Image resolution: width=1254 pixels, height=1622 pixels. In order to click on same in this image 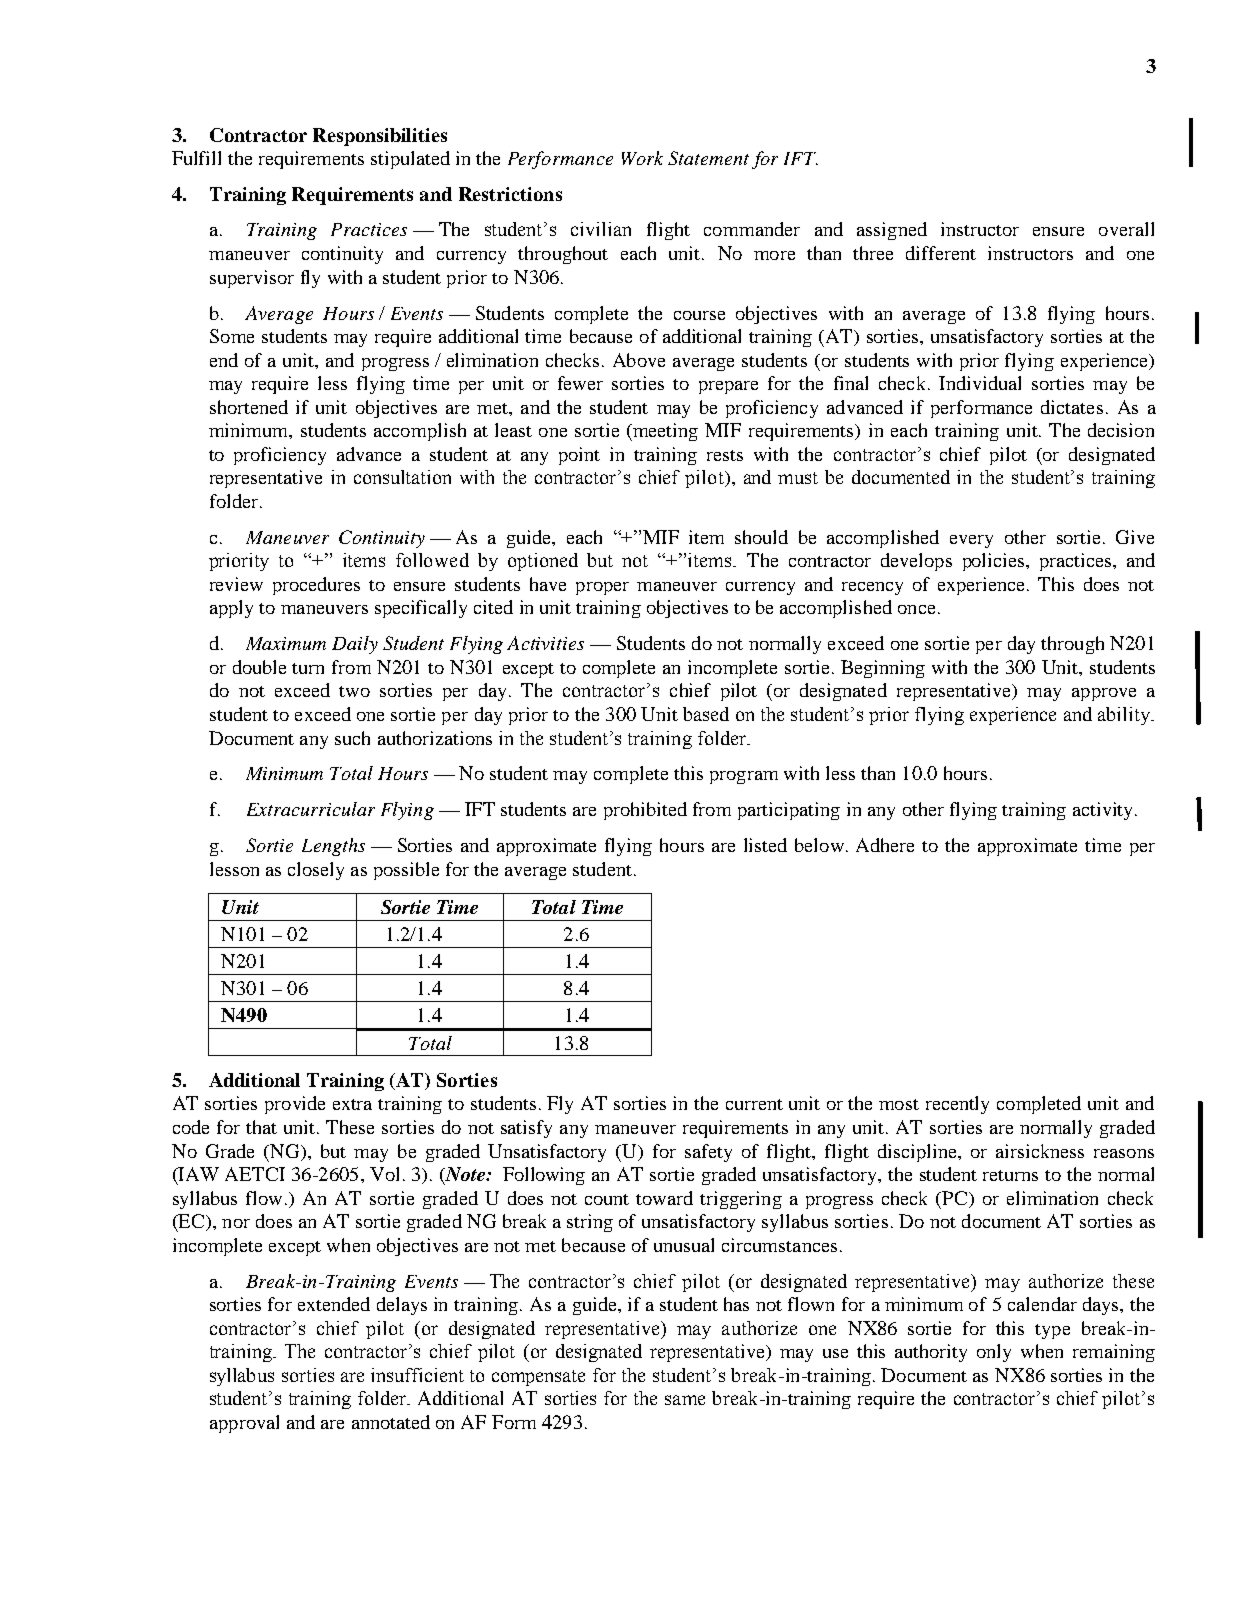, I will do `click(685, 1400)`.
